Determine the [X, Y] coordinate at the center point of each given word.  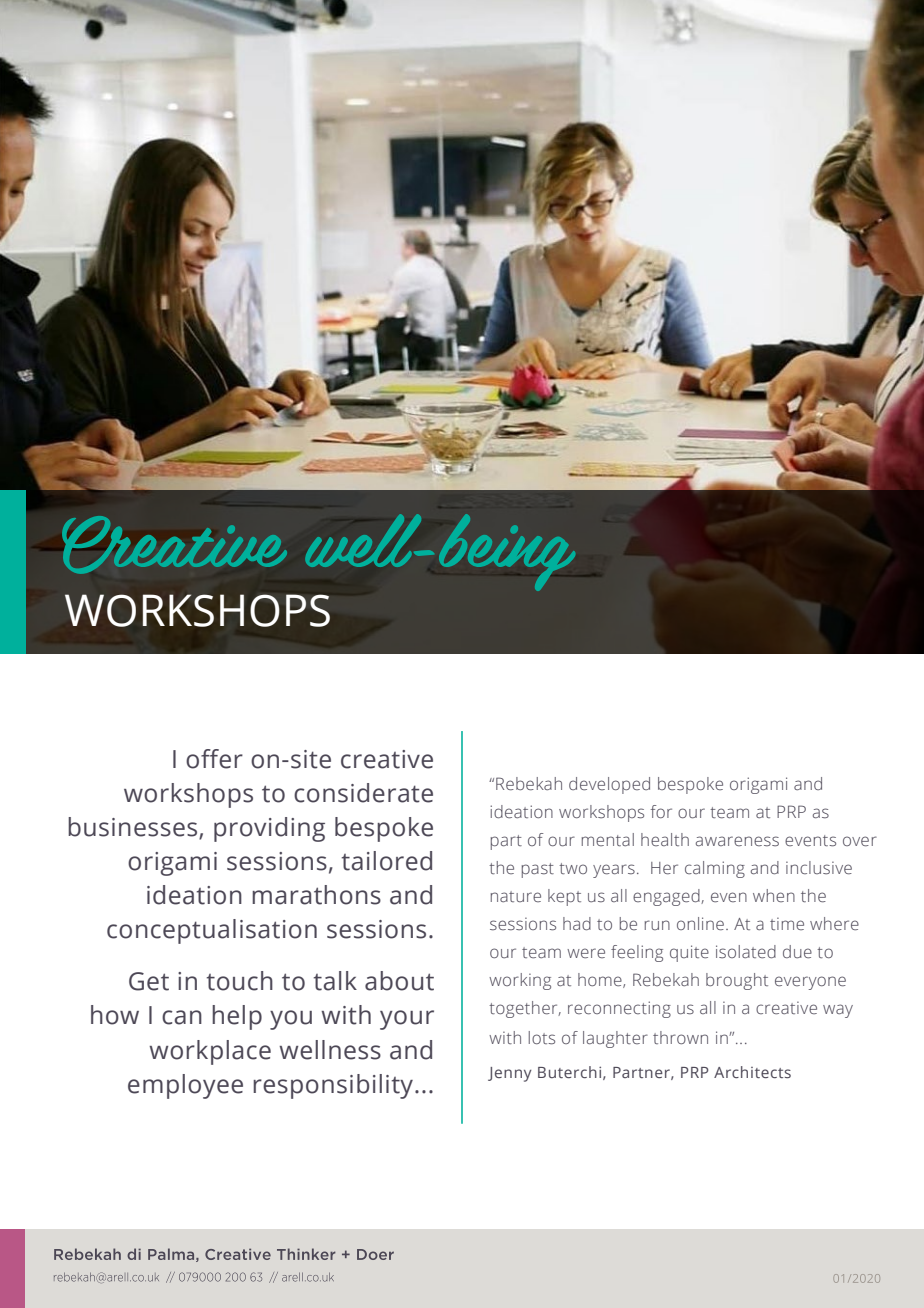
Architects [752, 1072]
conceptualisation [212, 931]
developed [609, 785]
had [577, 923]
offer [214, 759]
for [661, 811]
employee [185, 1086]
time [787, 924]
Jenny [510, 1074]
